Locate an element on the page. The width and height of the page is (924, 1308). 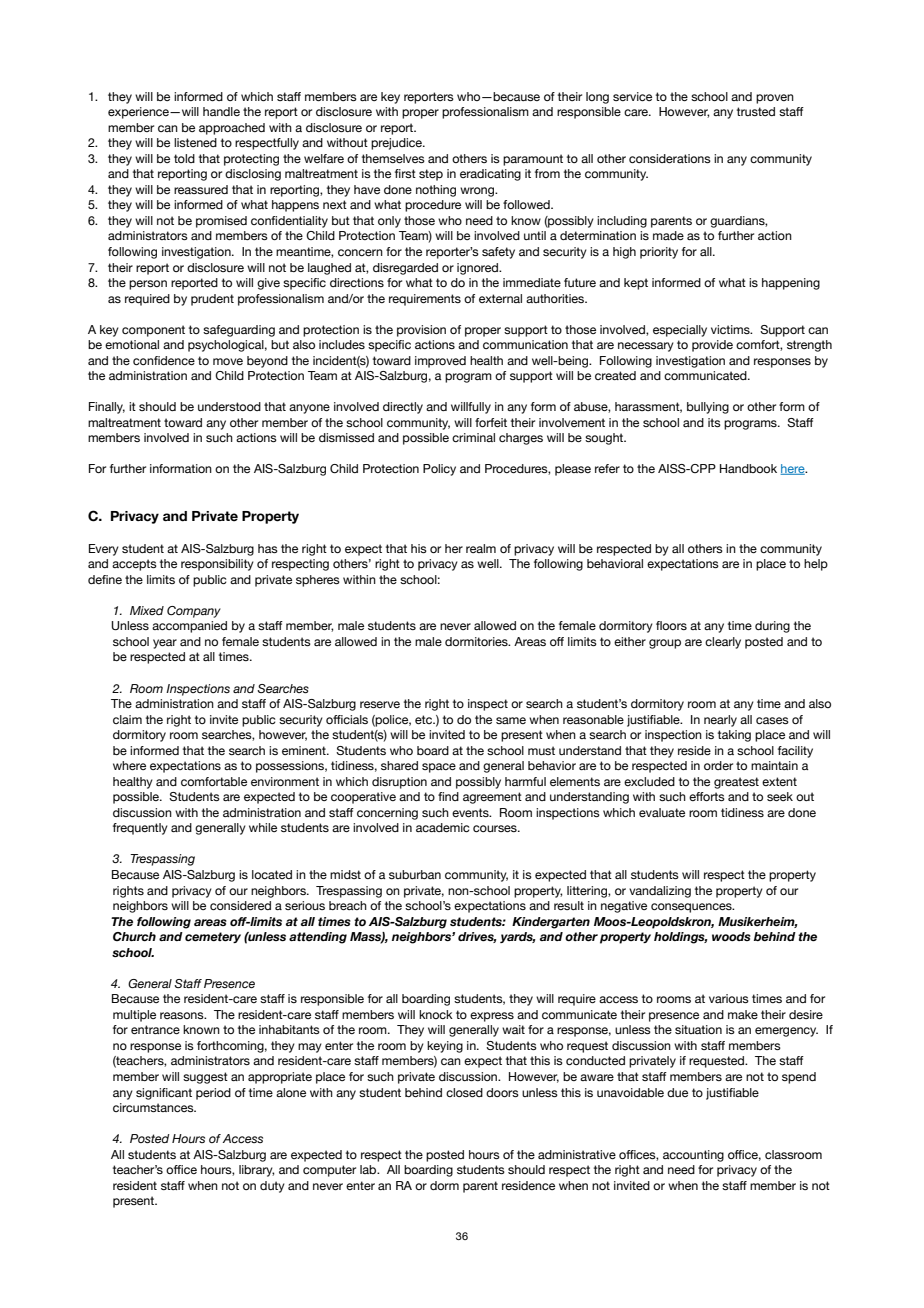
circumstances is located at coordinates (154, 1107).
